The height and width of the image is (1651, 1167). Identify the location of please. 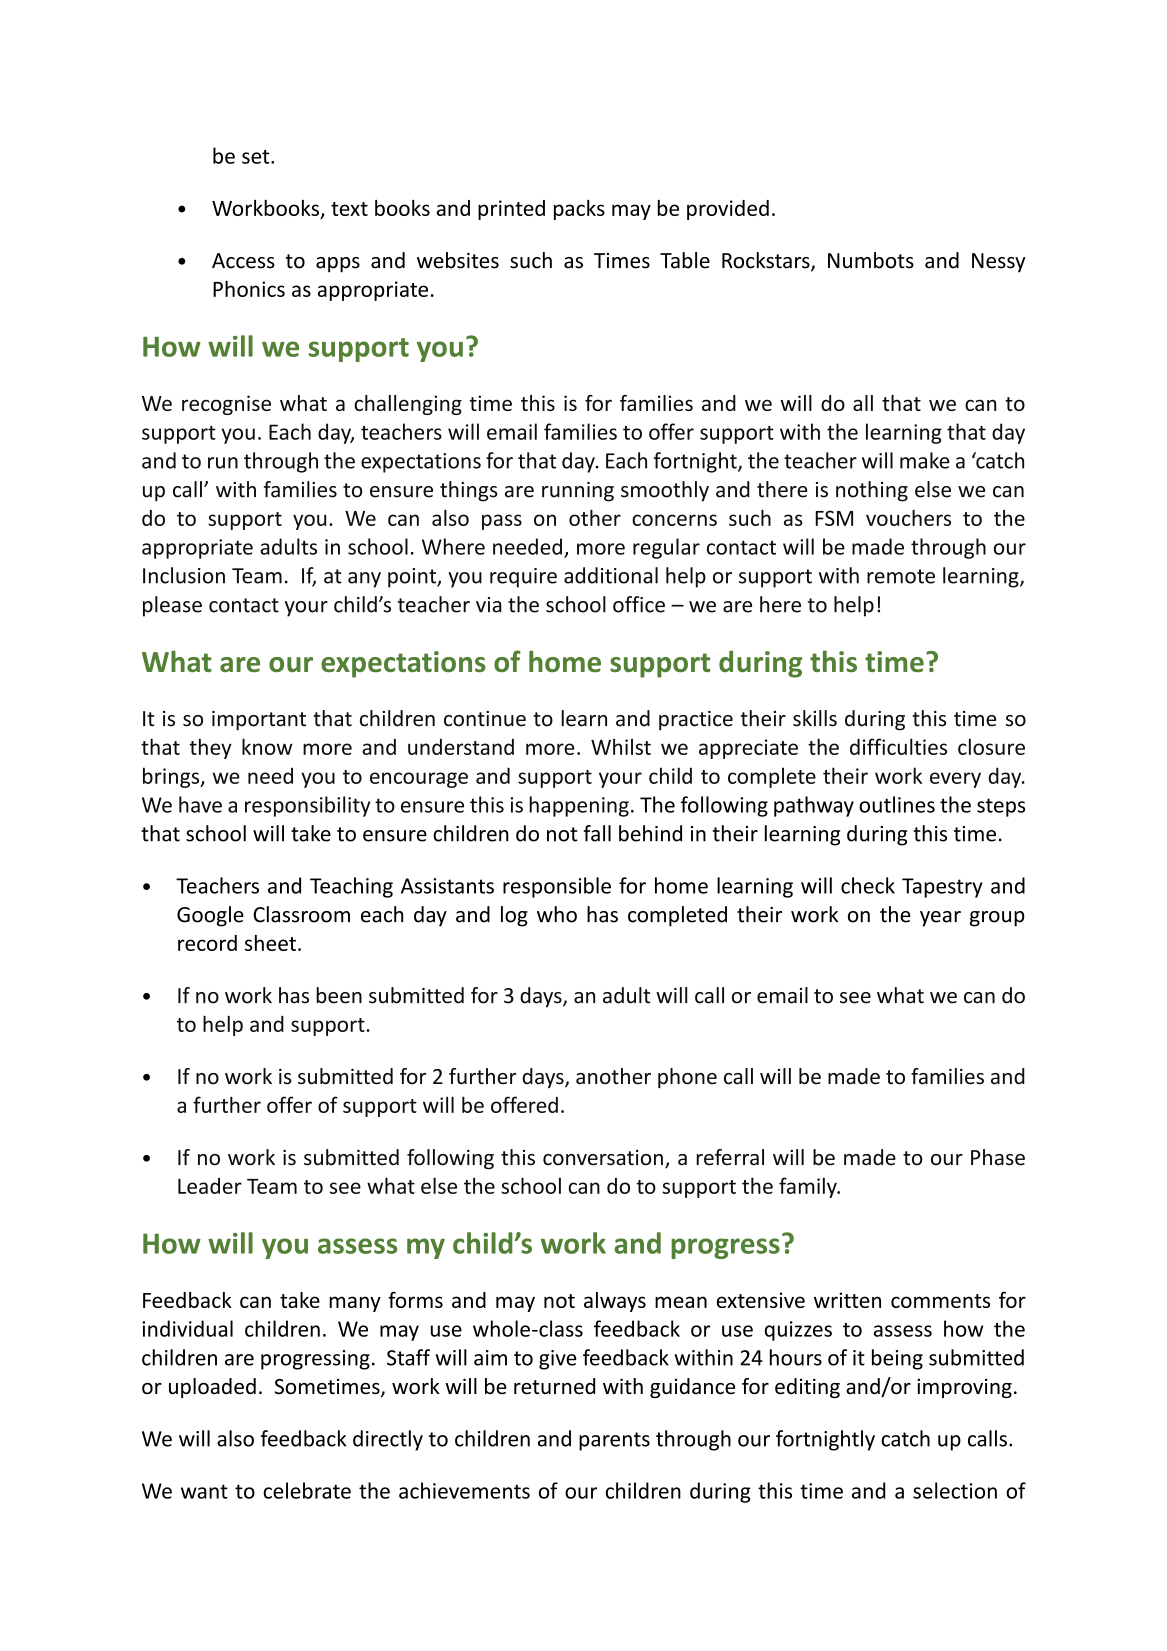
(172, 606).
